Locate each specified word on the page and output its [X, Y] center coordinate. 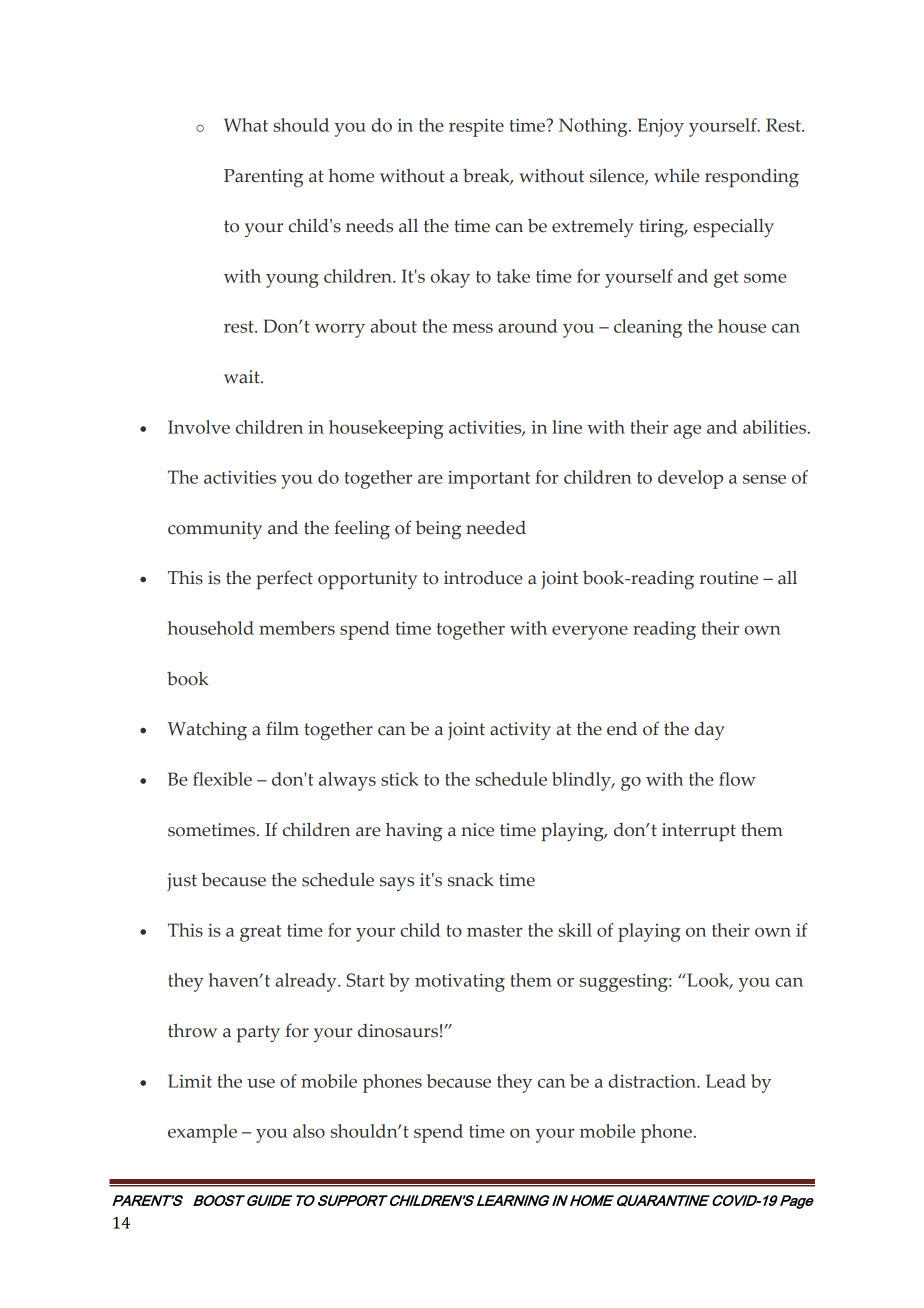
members [297, 628]
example [202, 1133]
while [677, 175]
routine [728, 578]
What [246, 125]
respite [476, 127]
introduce [483, 578]
